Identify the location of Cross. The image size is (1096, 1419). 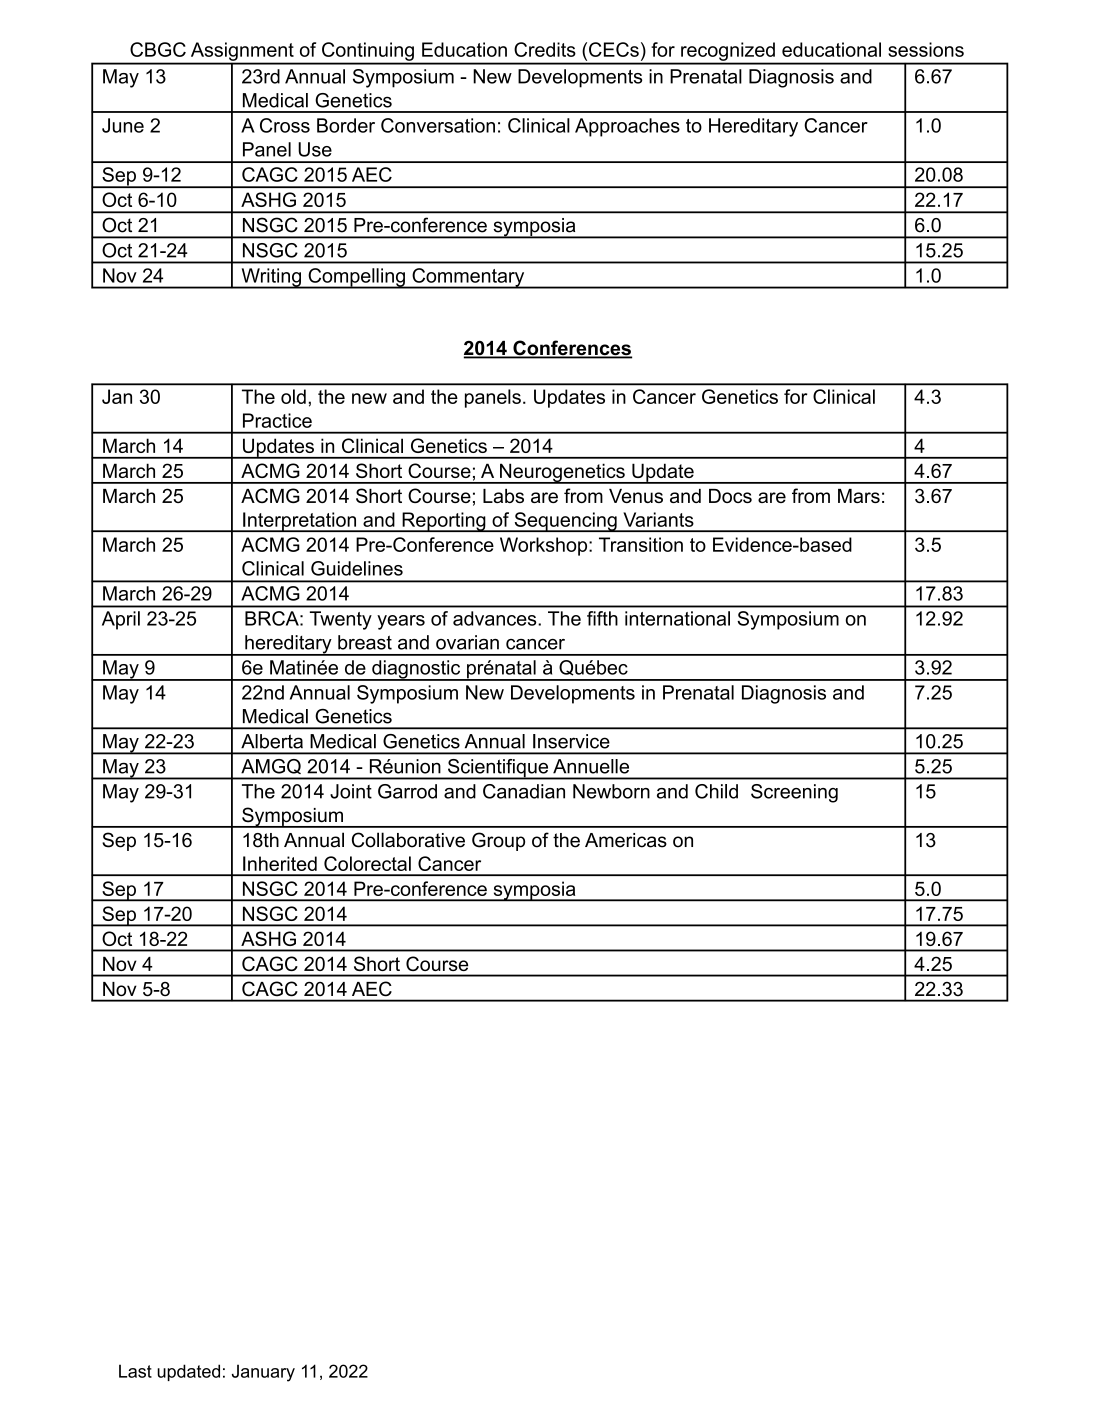
(285, 125).
